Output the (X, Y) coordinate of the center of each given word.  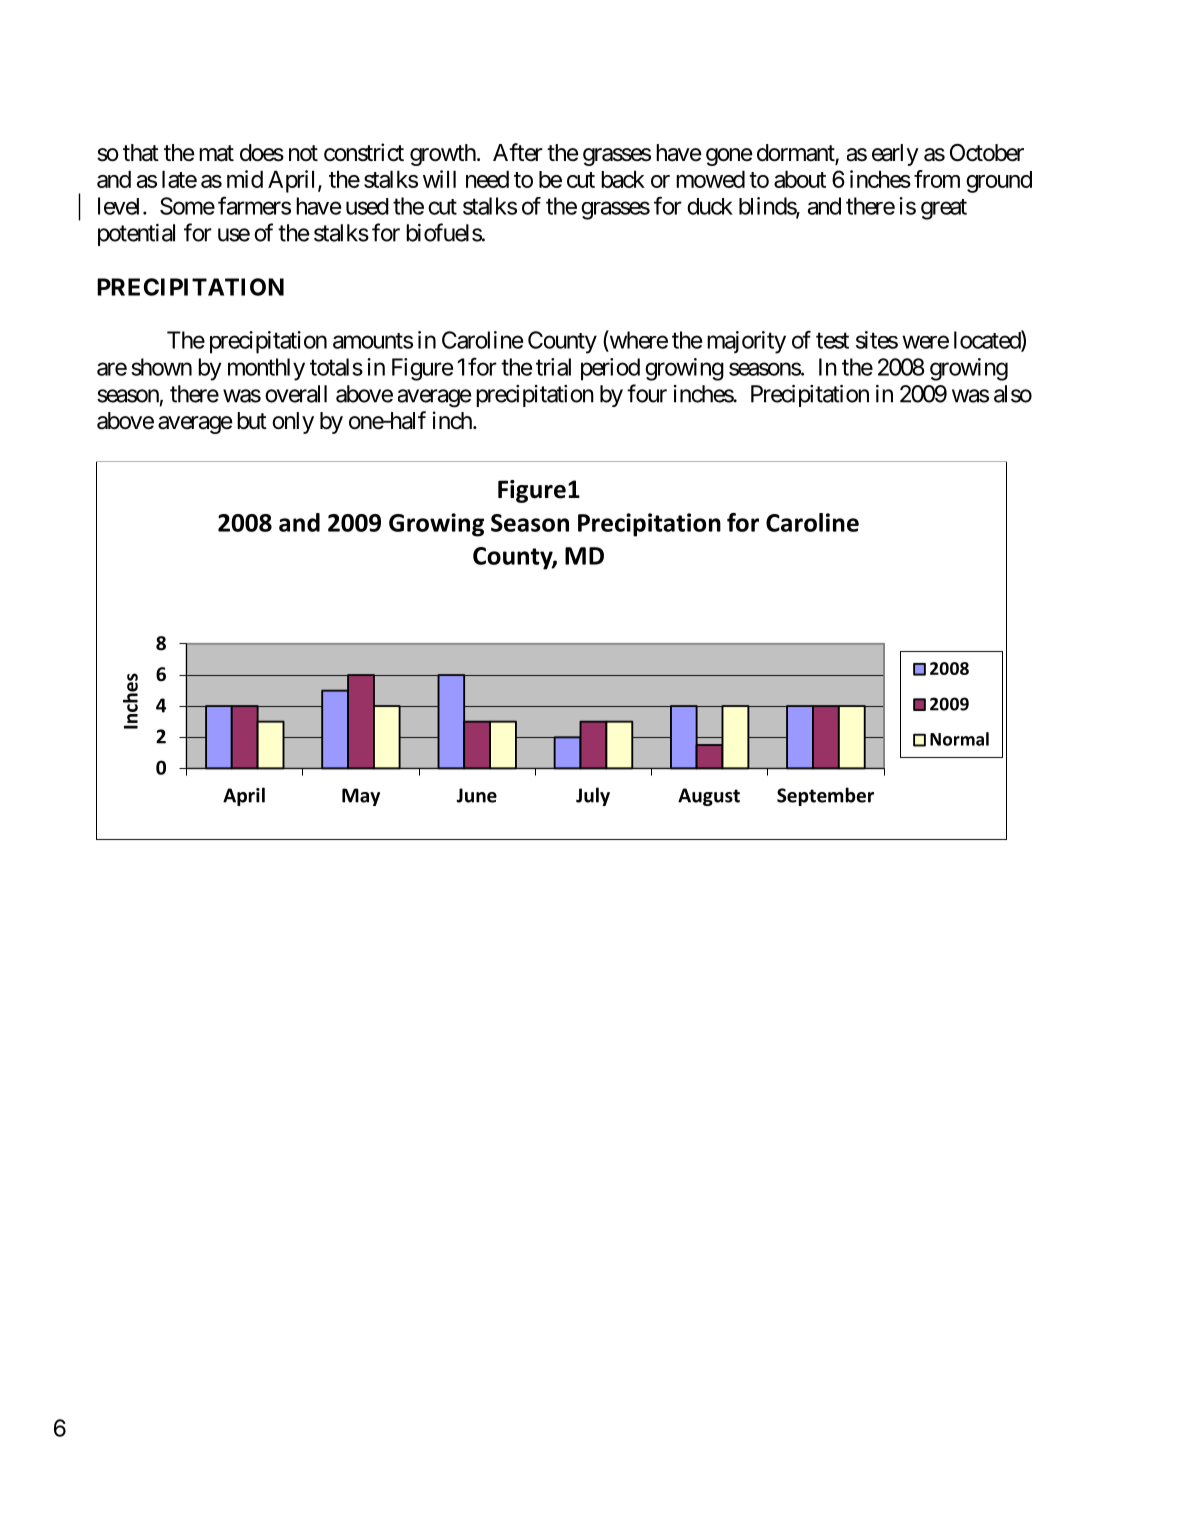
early (895, 155)
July (593, 796)
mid (245, 179)
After (518, 152)
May (361, 797)
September (825, 796)
